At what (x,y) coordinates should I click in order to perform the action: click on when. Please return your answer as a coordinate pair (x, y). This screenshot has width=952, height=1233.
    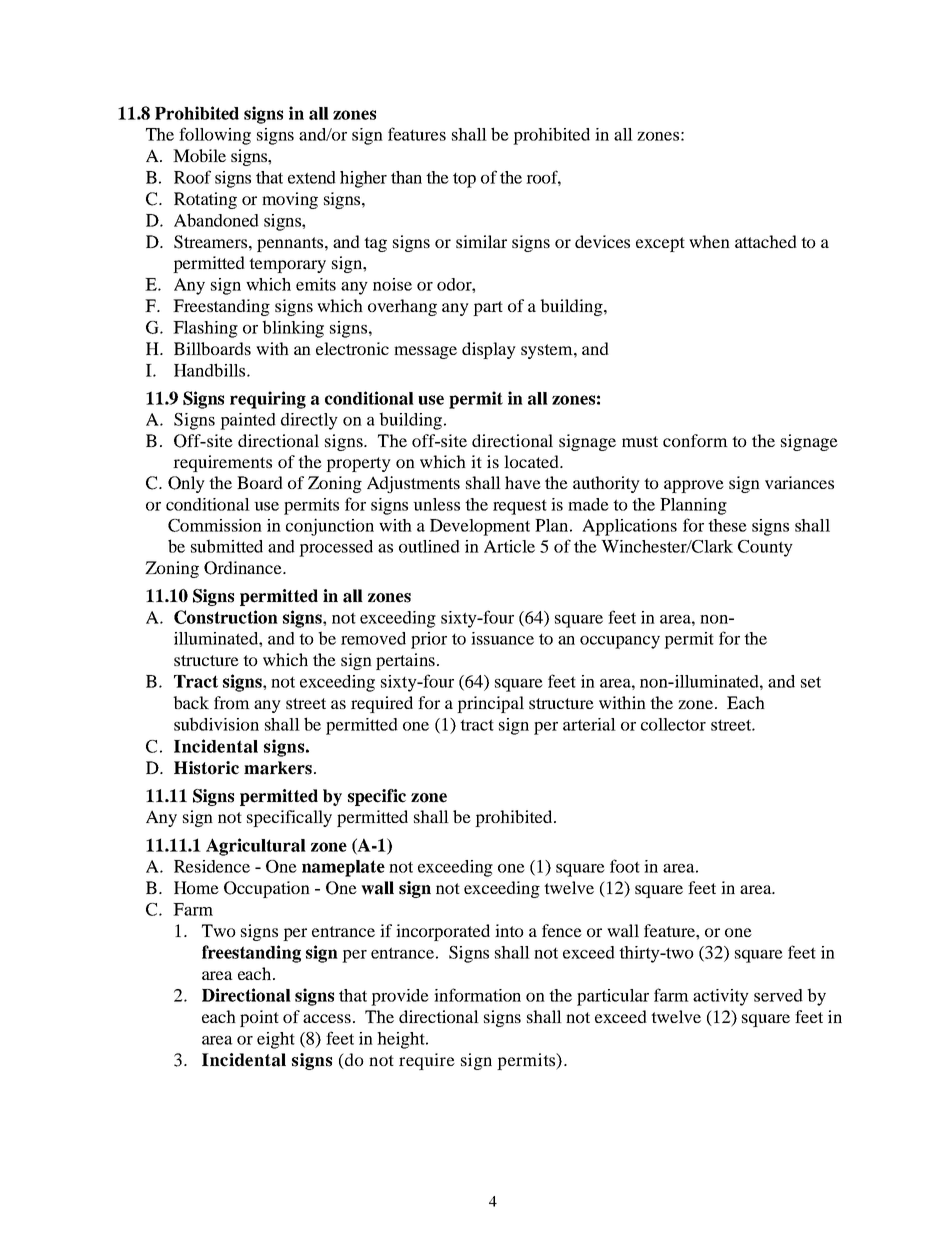
    Looking at the image, I should click on (709, 241).
